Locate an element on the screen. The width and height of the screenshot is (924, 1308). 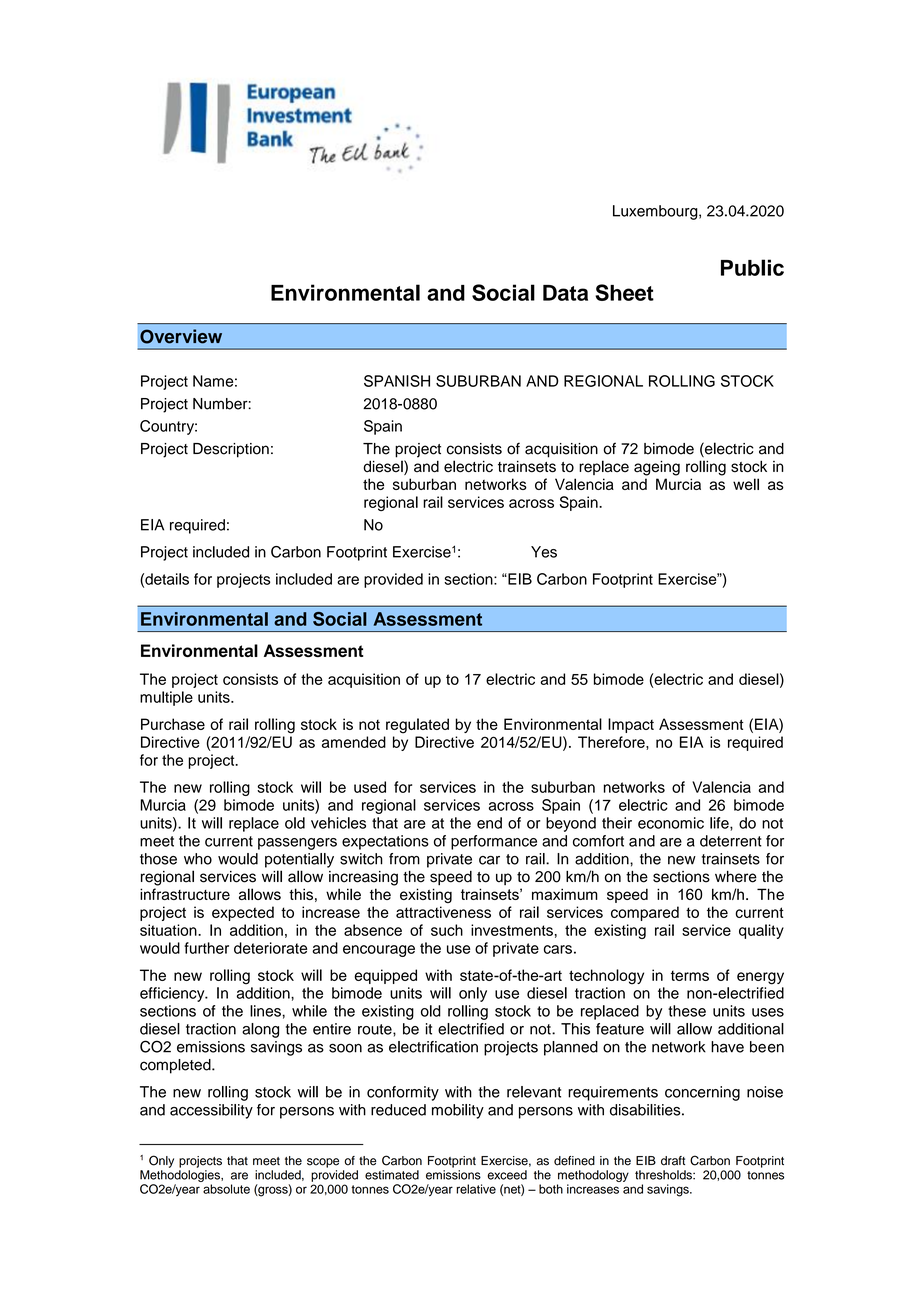
Overview is located at coordinates (181, 336).
